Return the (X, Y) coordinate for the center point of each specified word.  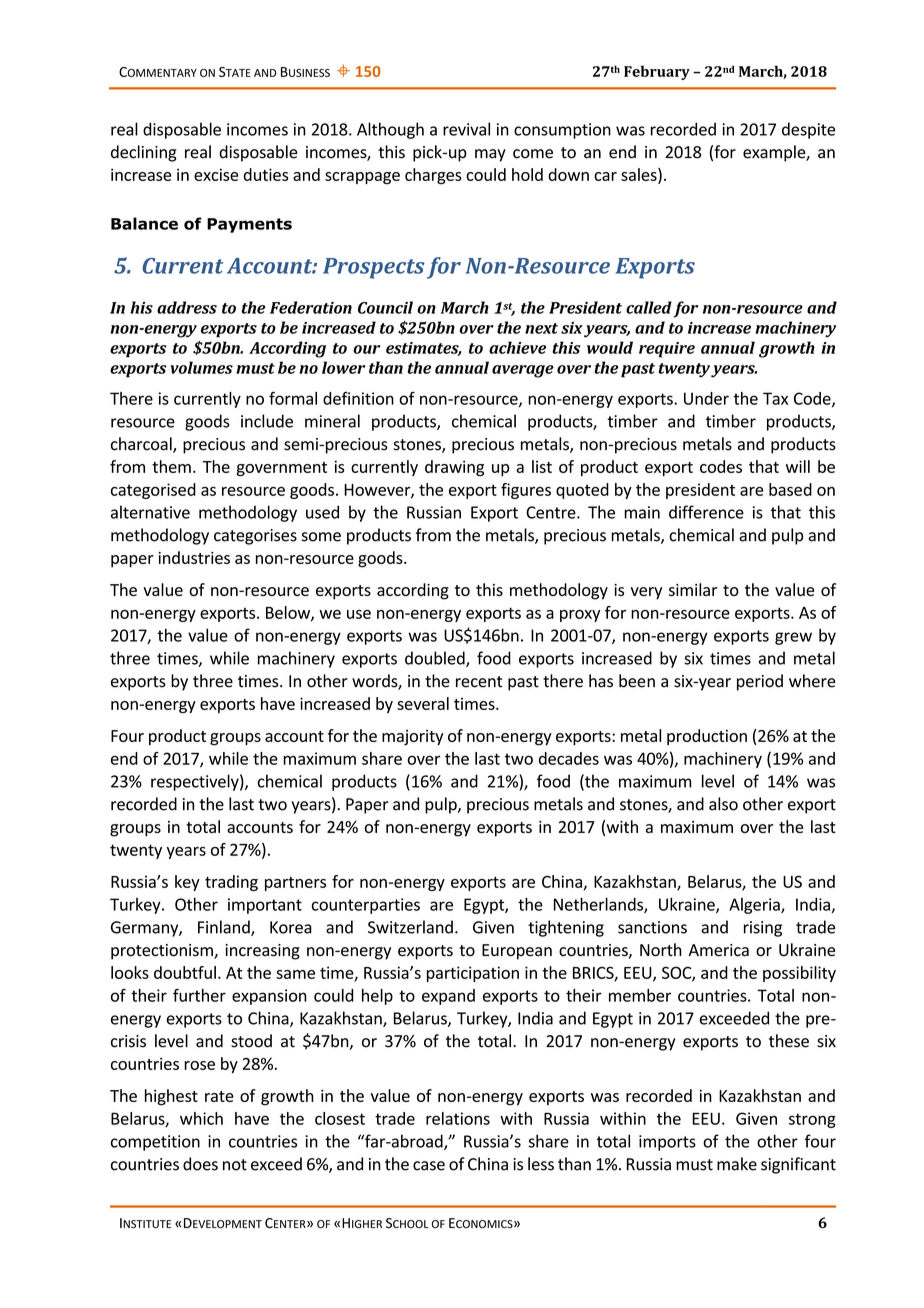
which (201, 1118)
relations (458, 1118)
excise (216, 174)
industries (194, 557)
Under (706, 398)
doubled (436, 659)
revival (466, 129)
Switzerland (410, 927)
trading (231, 883)
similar (693, 589)
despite (808, 130)
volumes (201, 367)
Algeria (755, 906)
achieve (517, 347)
